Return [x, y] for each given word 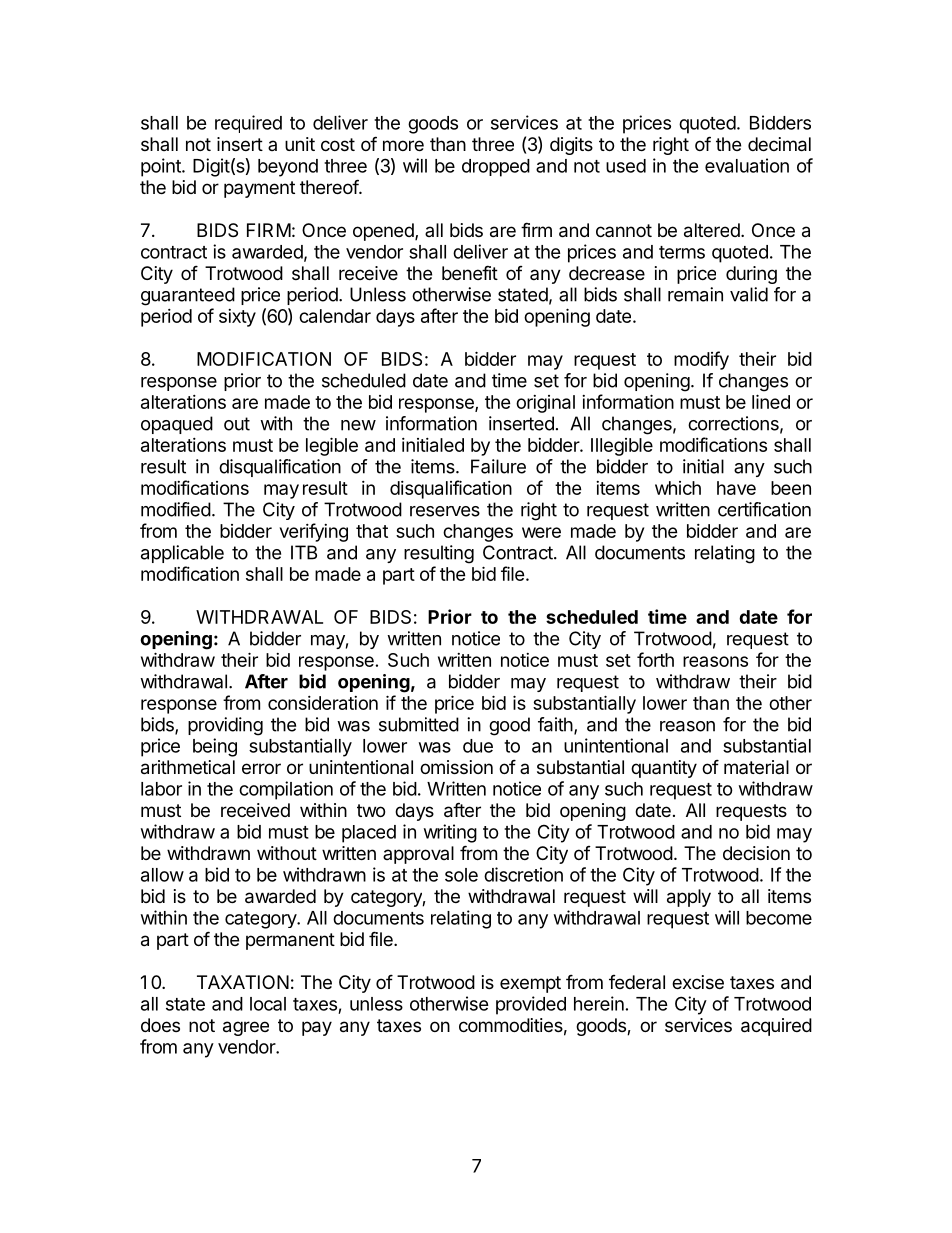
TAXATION [243, 982]
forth [655, 659]
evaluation [747, 165]
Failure [498, 466]
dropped [496, 168]
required [248, 124]
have [736, 488]
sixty [237, 318]
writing [450, 833]
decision [756, 853]
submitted [419, 724]
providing [225, 726]
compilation [286, 790]
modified [176, 509]
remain [695, 294]
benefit [470, 272]
